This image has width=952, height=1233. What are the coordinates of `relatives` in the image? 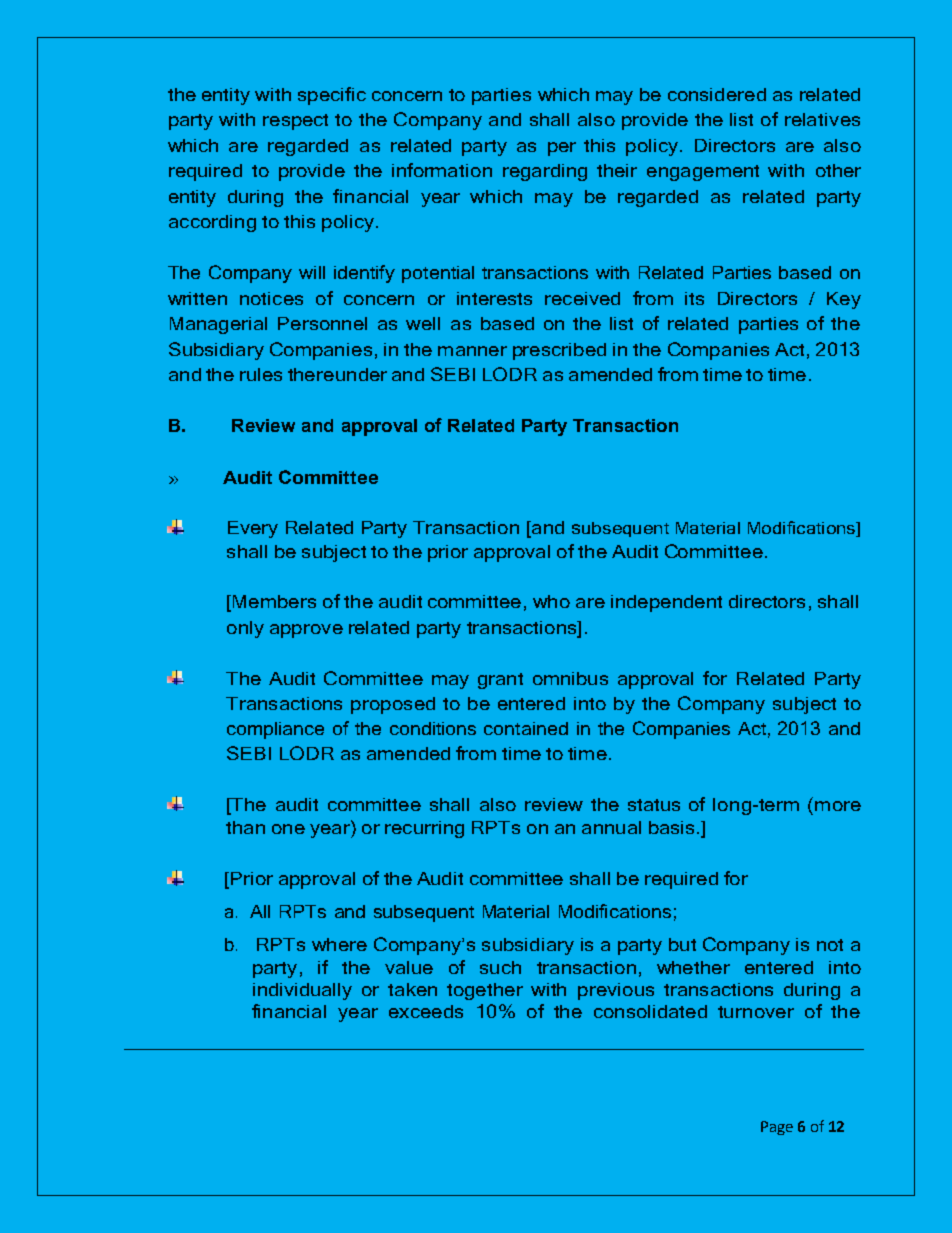 It's located at (822, 119).
